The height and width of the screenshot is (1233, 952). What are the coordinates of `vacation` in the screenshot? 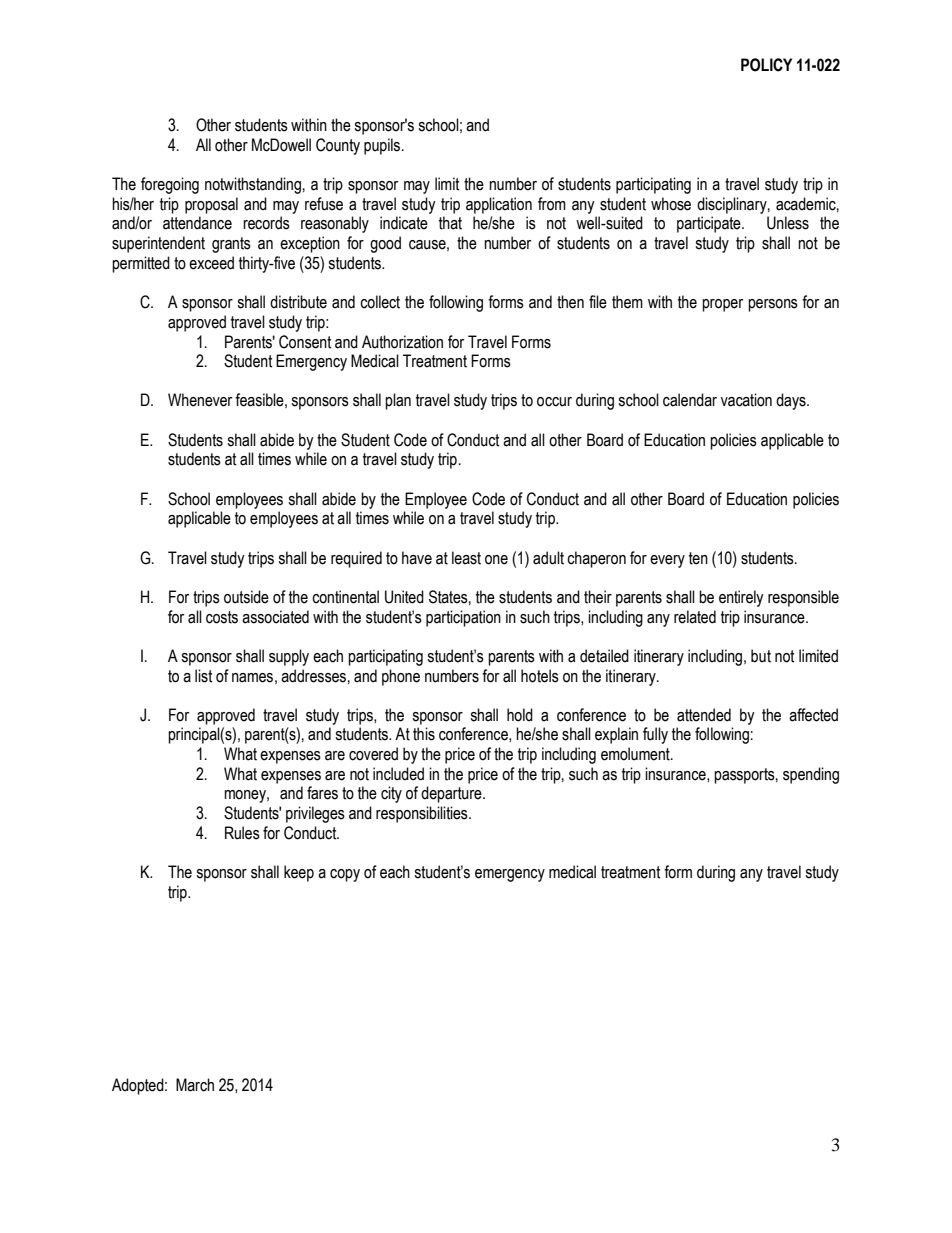 It's located at (746, 400).
